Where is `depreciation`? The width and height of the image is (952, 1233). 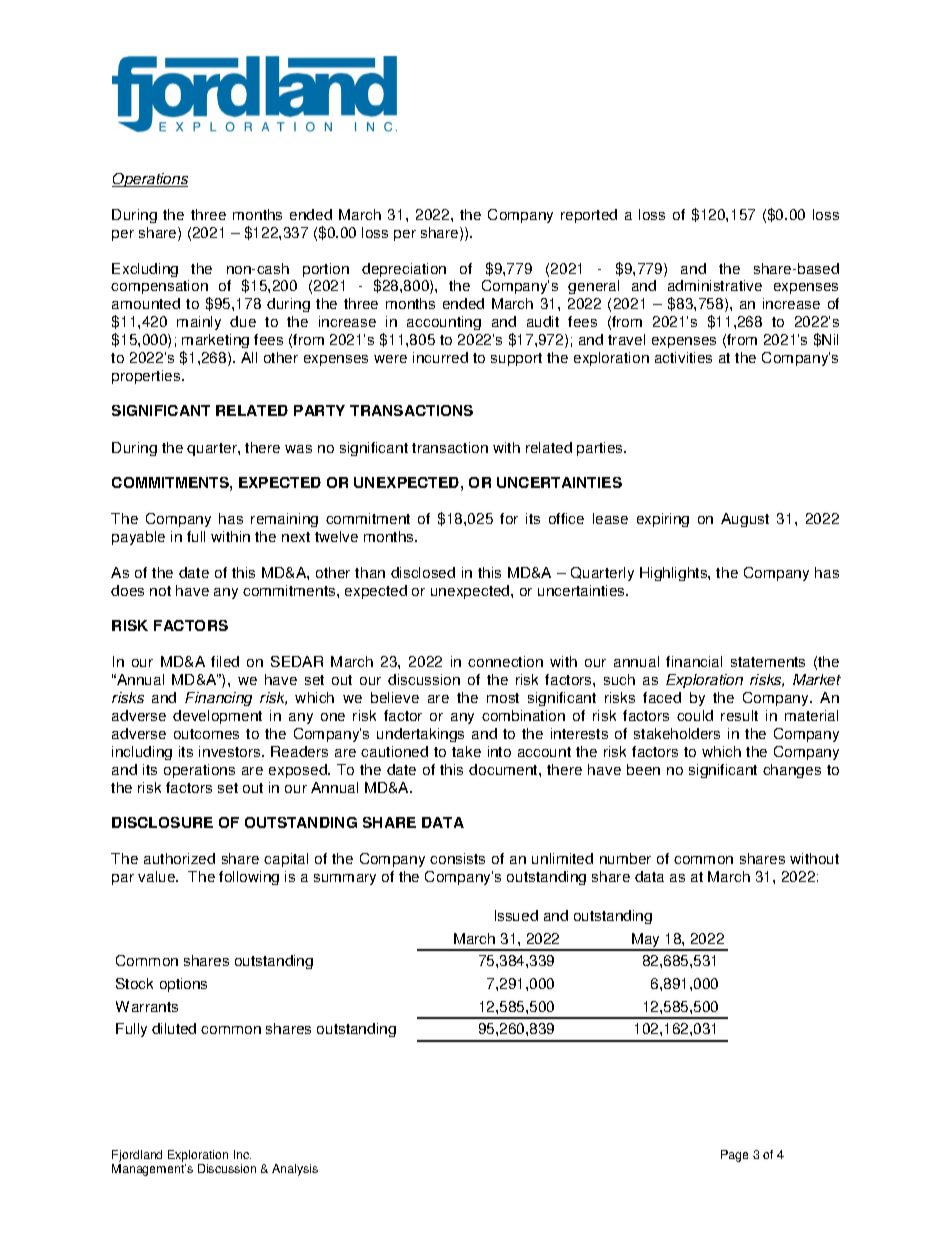
depreciation is located at coordinates (404, 271).
